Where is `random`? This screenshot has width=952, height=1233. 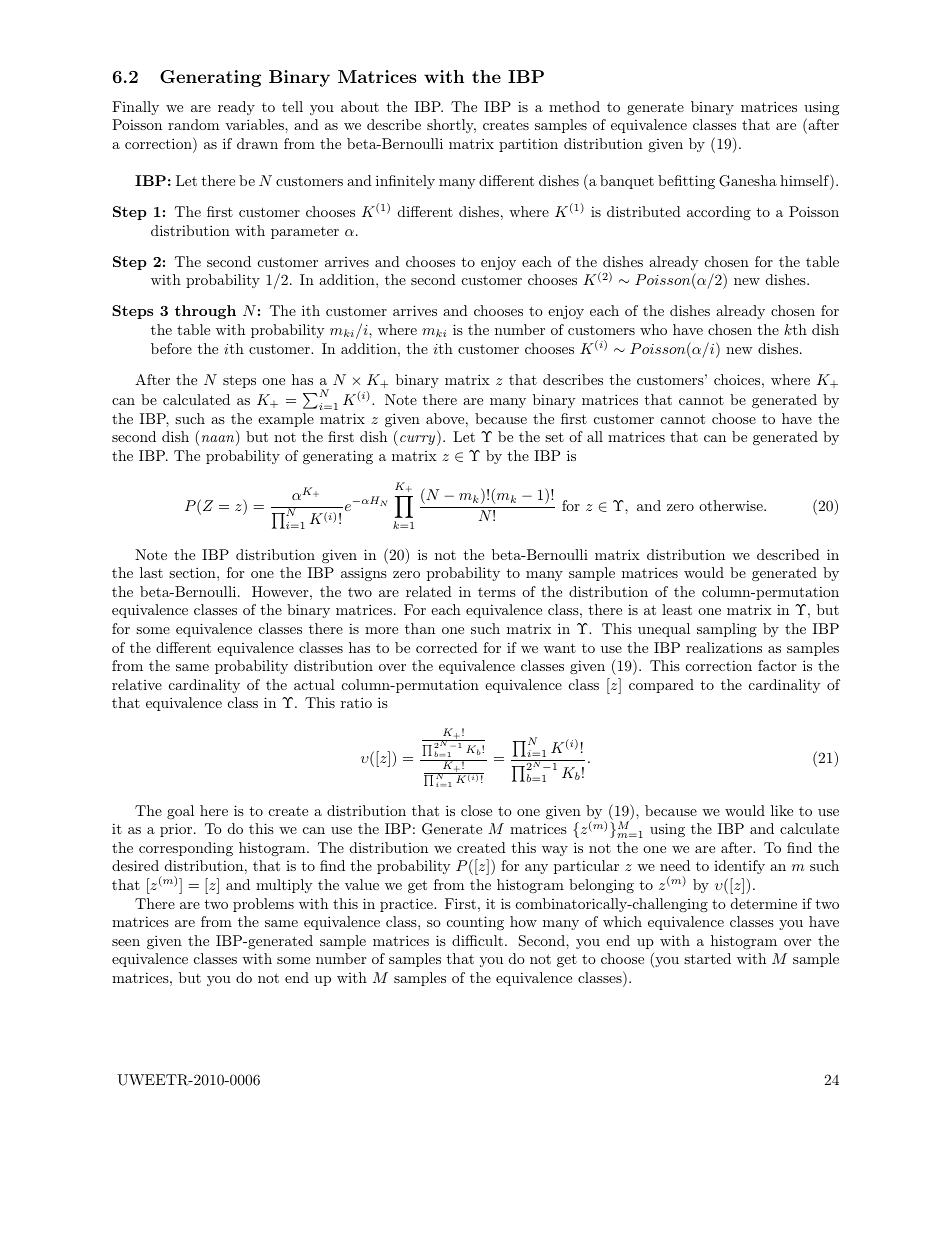
random is located at coordinates (193, 124).
